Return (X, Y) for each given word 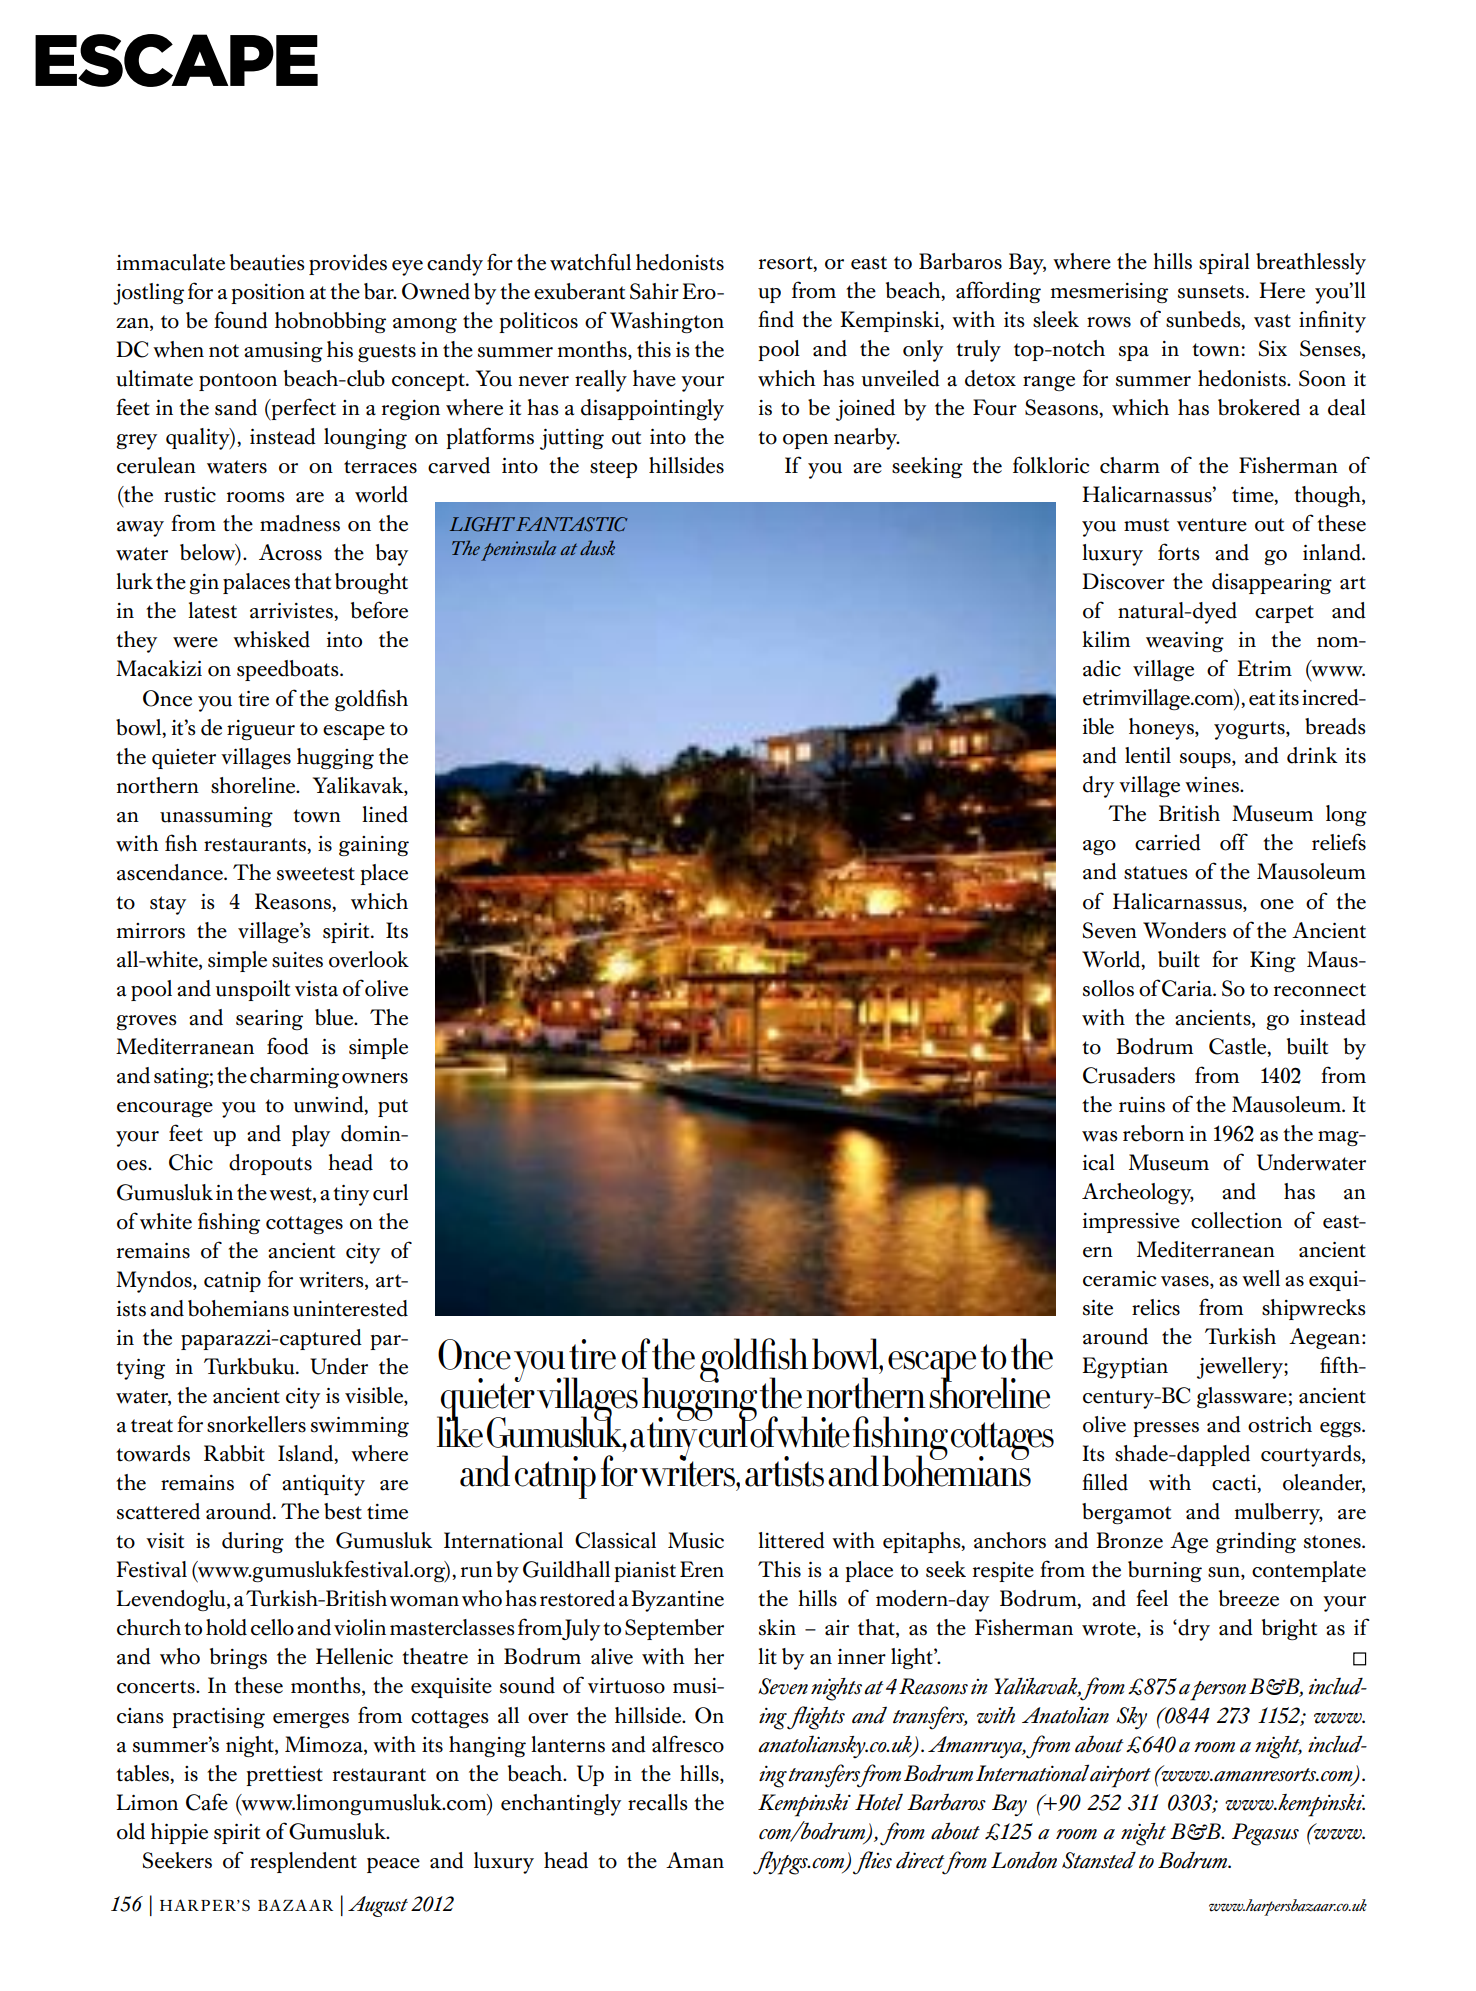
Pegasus (1265, 1834)
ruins (1142, 1105)
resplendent (303, 1862)
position (268, 294)
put (393, 1108)
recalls (658, 1802)
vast (1272, 321)
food (288, 1046)
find (776, 319)
